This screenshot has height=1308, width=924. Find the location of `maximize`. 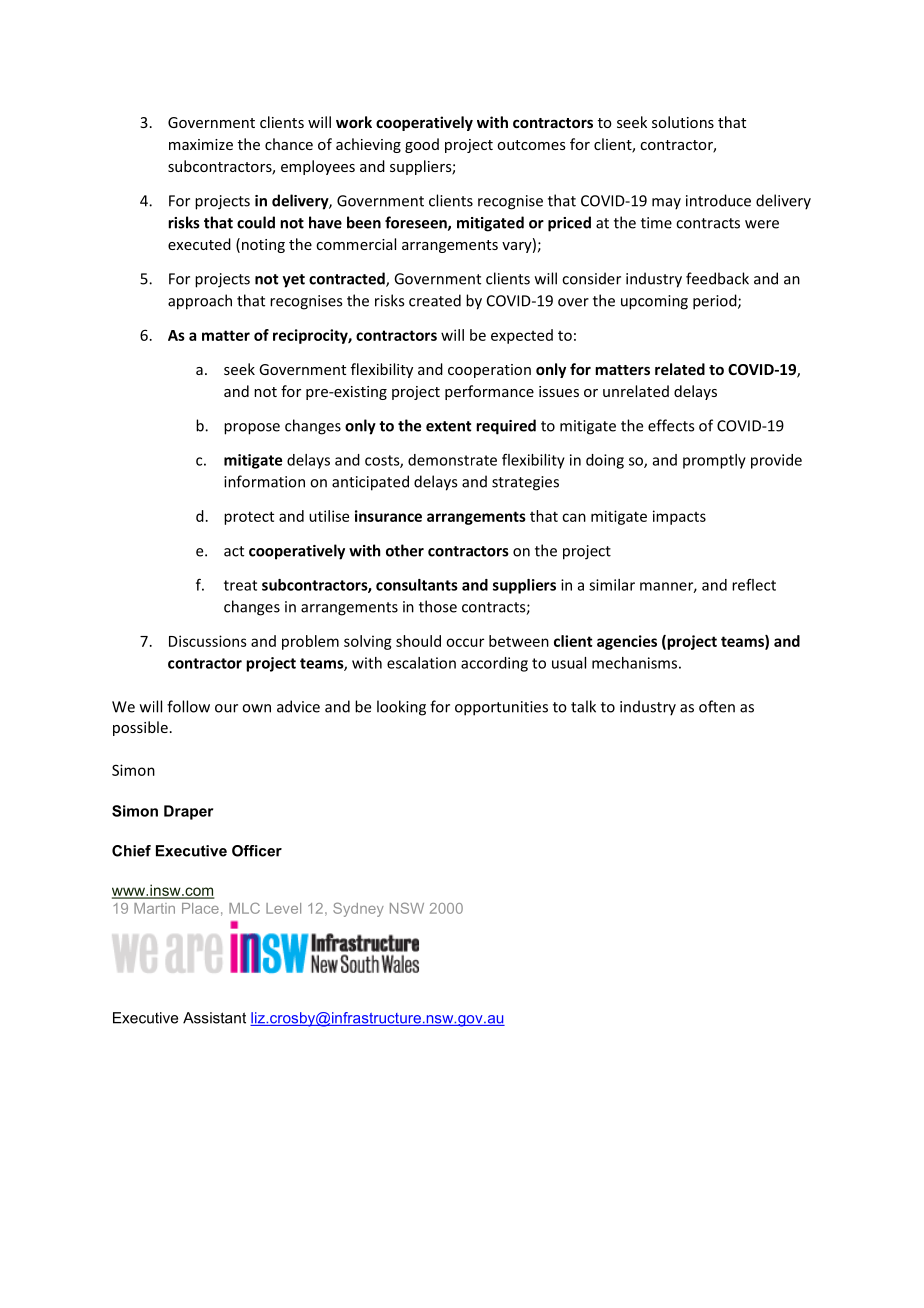

maximize is located at coordinates (201, 144).
